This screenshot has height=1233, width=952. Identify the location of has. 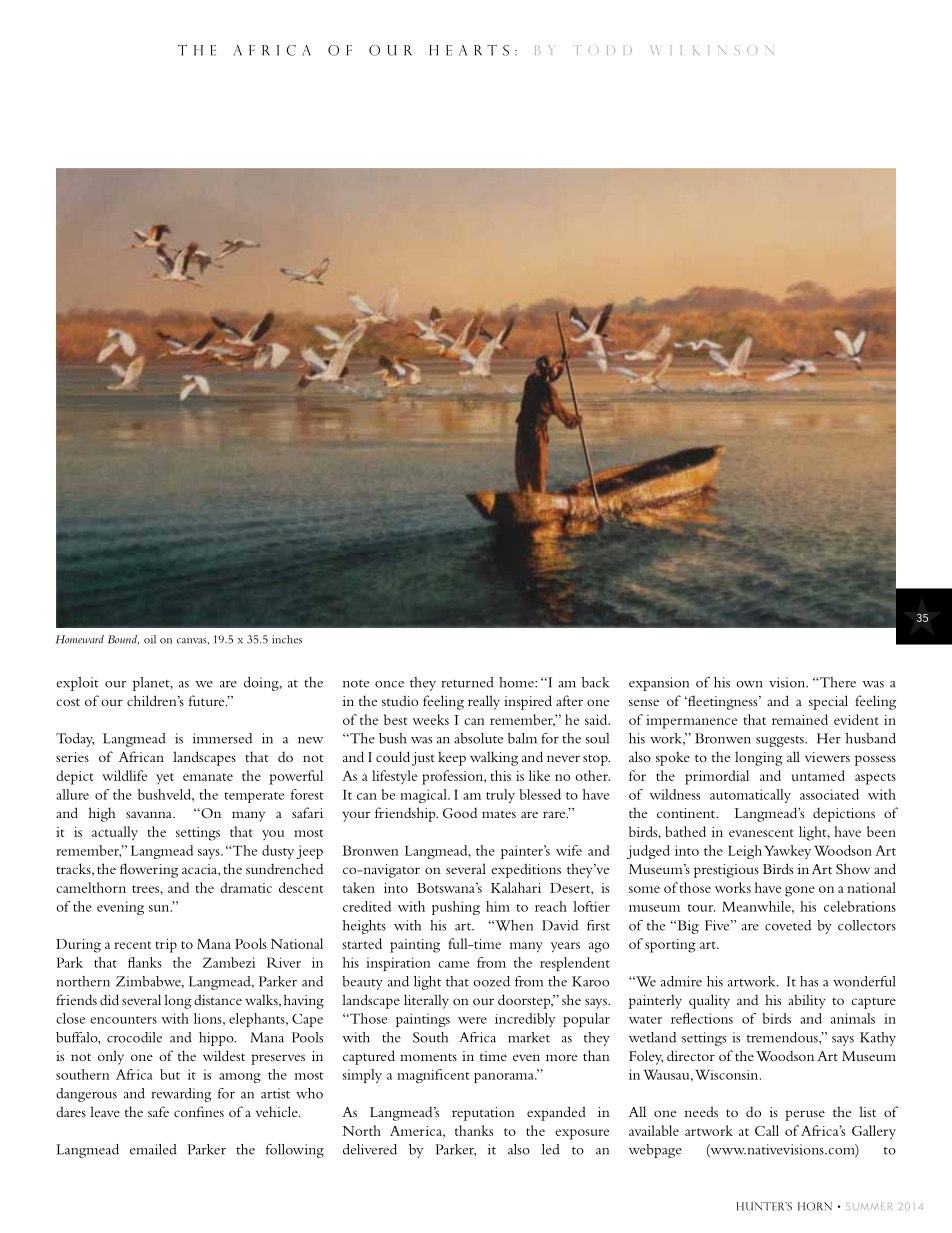
(809, 981).
